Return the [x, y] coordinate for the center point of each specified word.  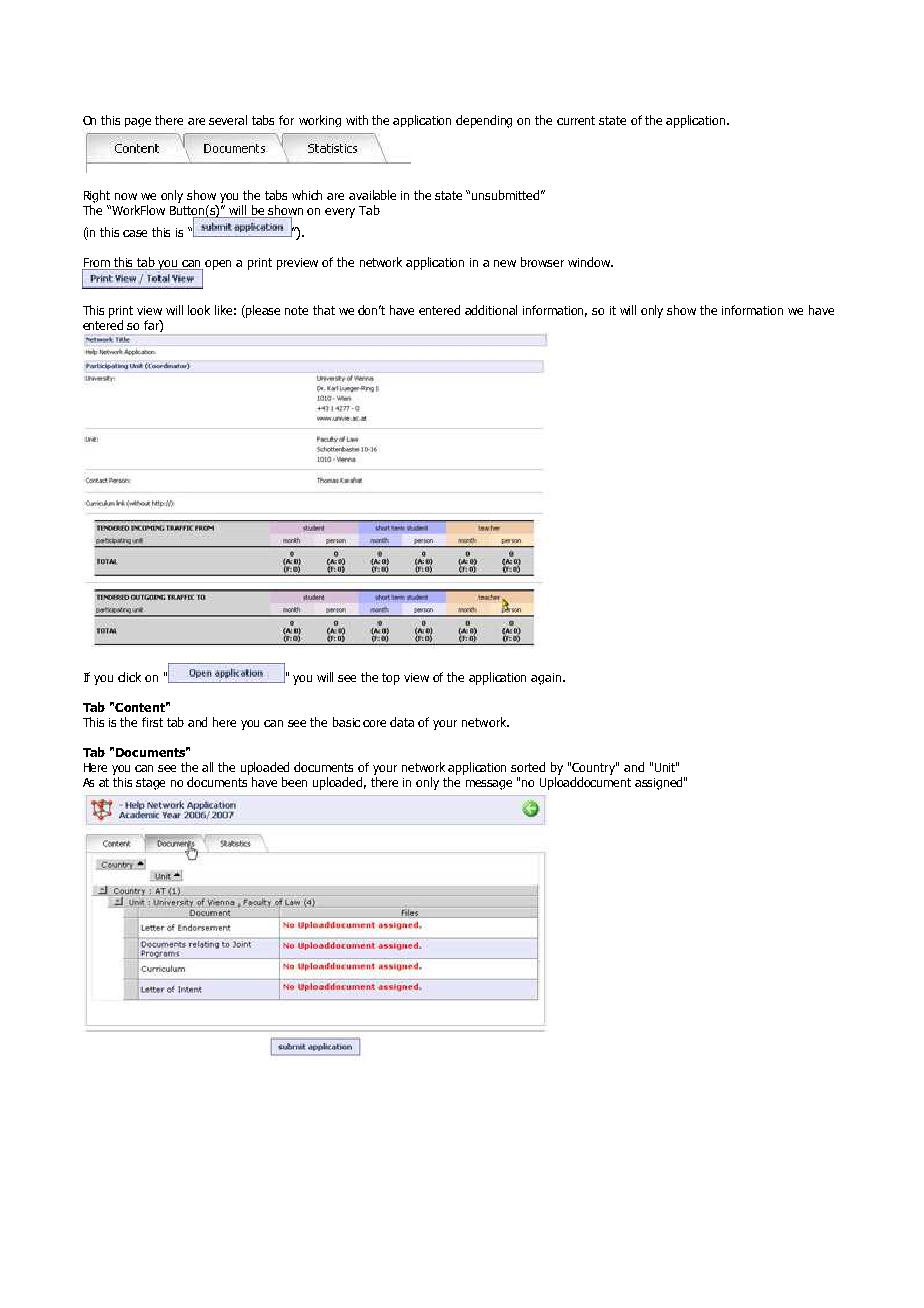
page [138, 122]
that [324, 310]
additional [491, 310]
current [576, 120]
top [391, 679]
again [547, 679]
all [207, 767]
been [294, 782]
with [357, 120]
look [199, 310]
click [129, 677]
